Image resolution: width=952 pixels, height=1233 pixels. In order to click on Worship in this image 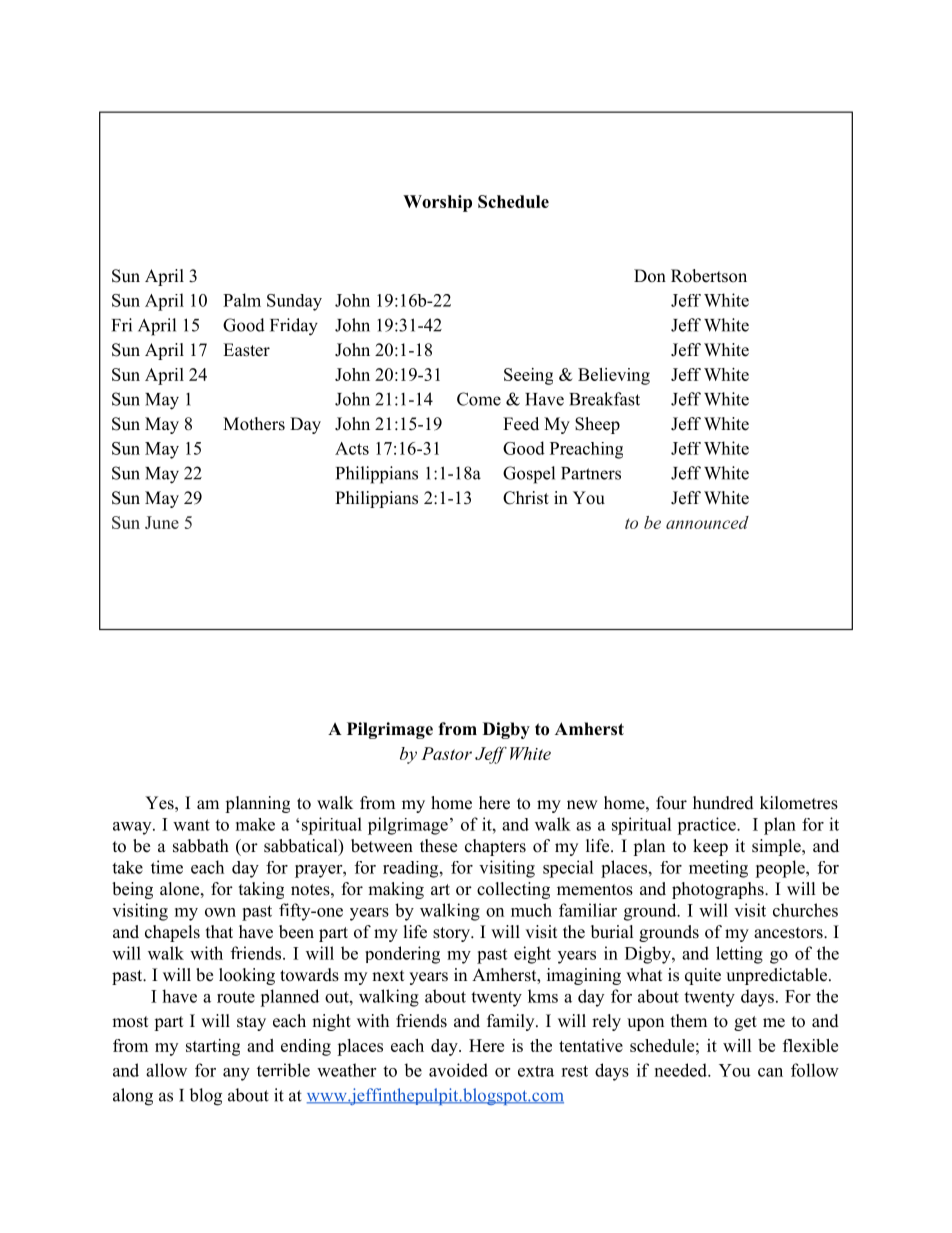, I will do `click(437, 203)`.
